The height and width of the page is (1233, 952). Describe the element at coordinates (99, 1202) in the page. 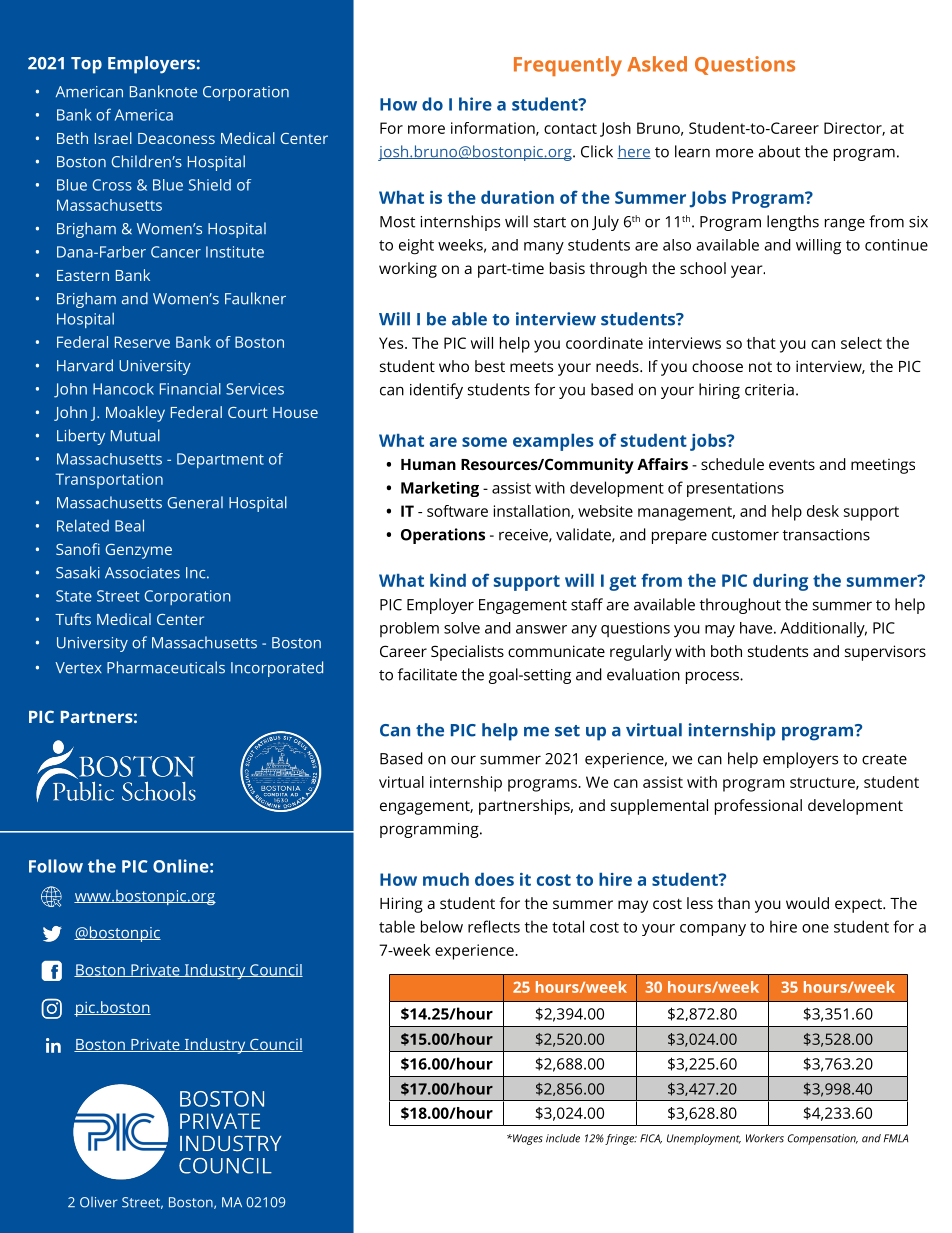

I see `Oliver` at that location.
